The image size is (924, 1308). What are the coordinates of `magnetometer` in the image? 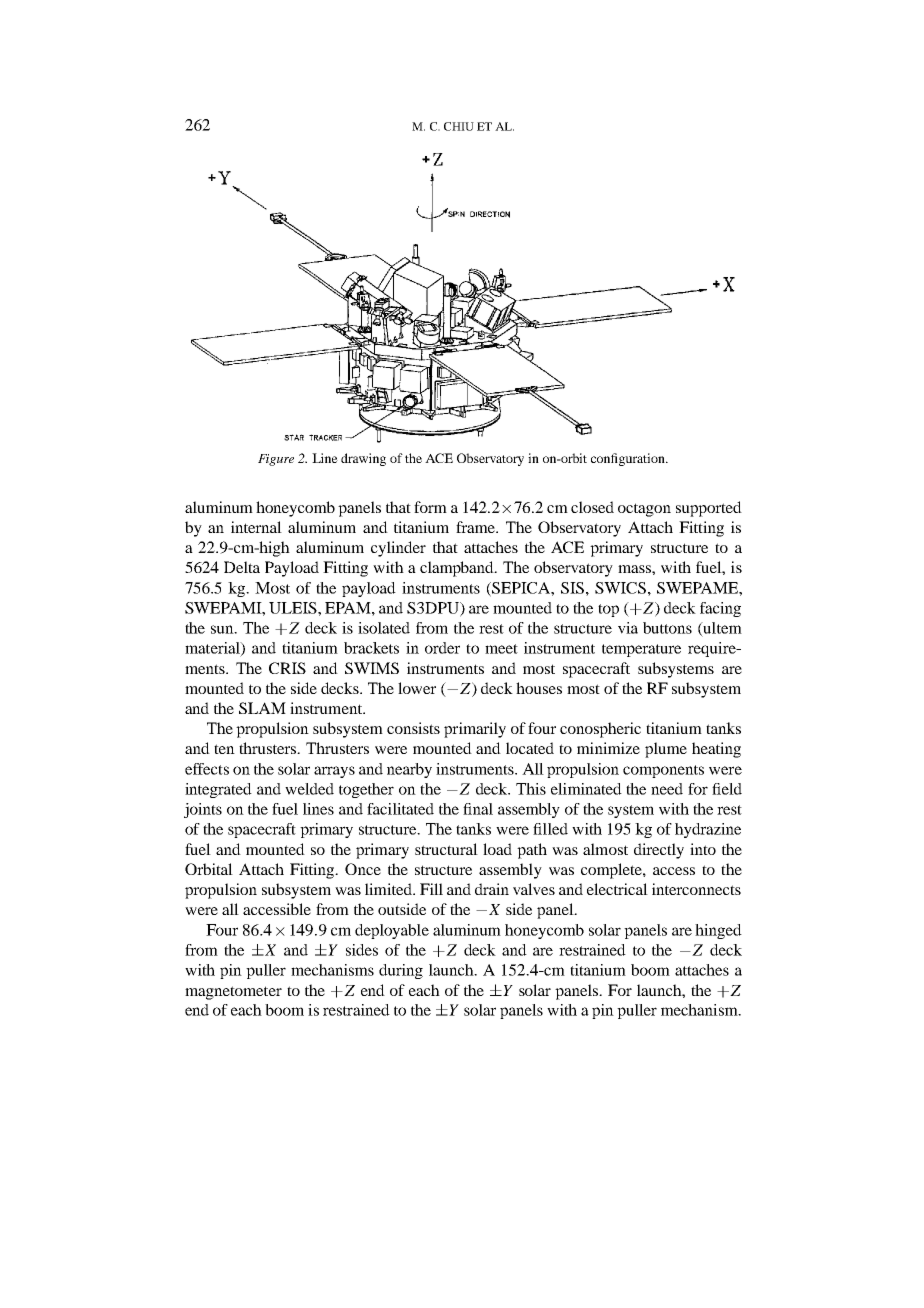 It's located at (233, 993).
